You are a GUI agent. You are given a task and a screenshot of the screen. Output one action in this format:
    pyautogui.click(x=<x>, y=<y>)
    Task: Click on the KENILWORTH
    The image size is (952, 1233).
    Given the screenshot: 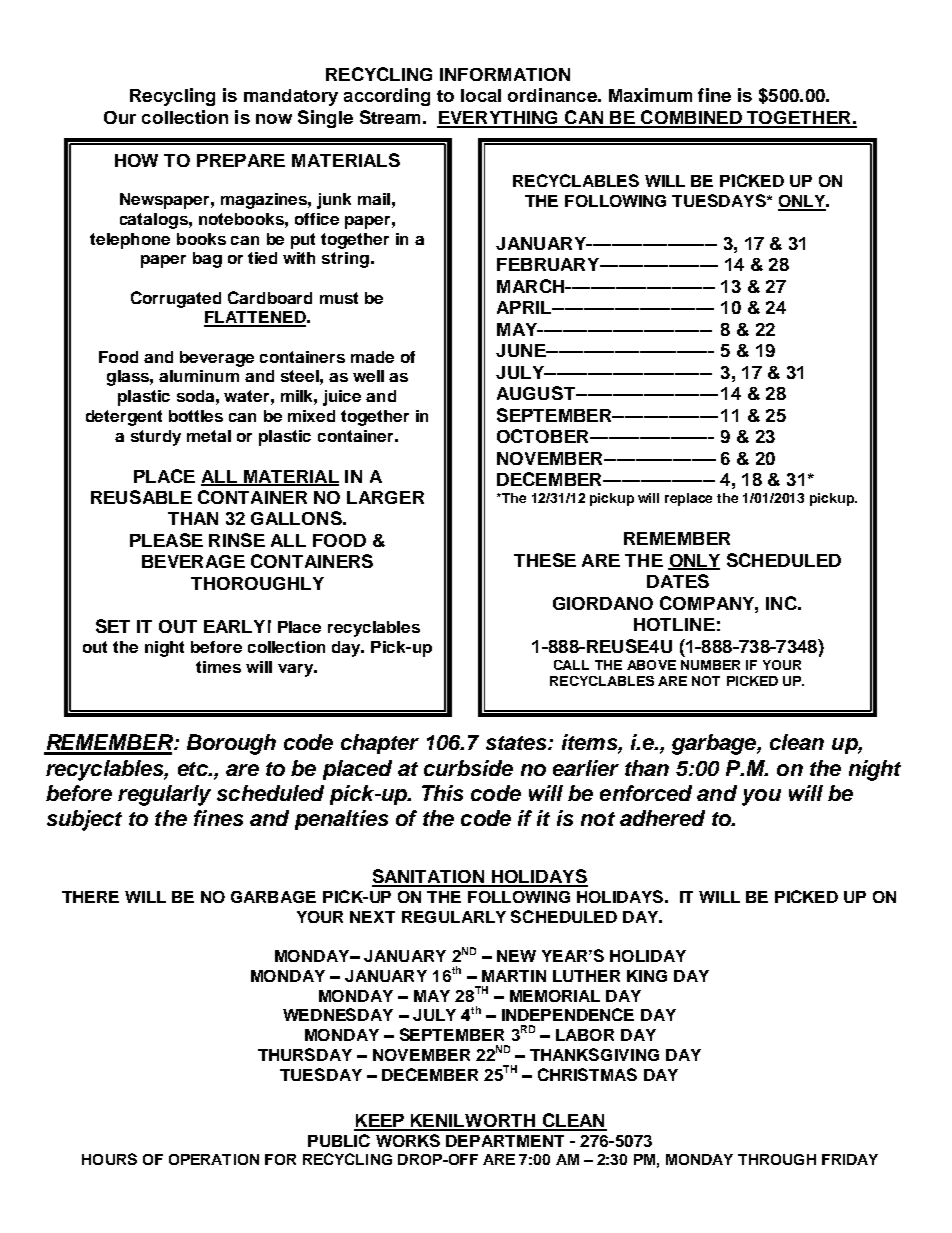 What is the action you would take?
    pyautogui.click(x=473, y=1122)
